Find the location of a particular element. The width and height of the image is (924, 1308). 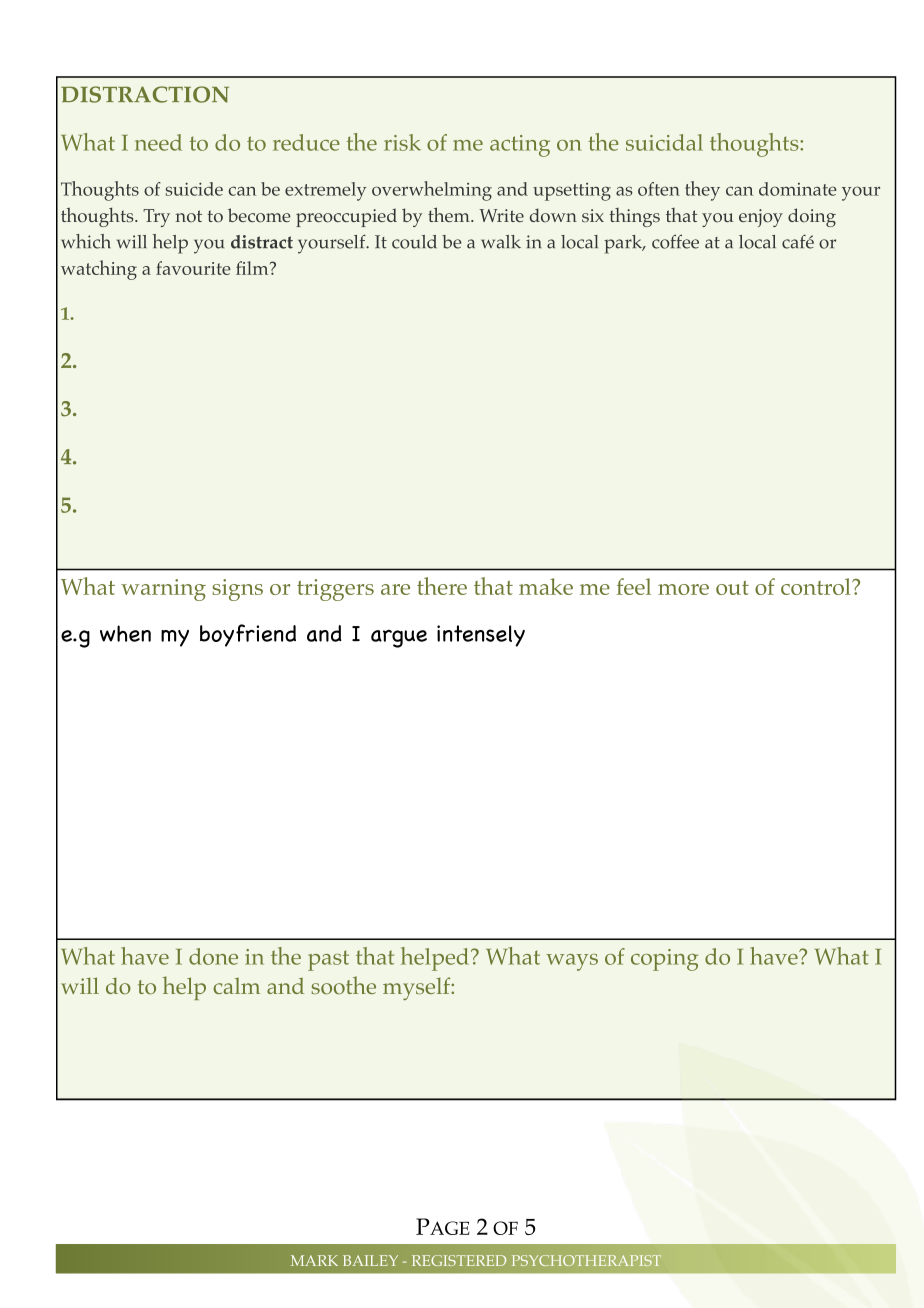

PSYCHOTHERAPIST is located at coordinates (586, 1260).
